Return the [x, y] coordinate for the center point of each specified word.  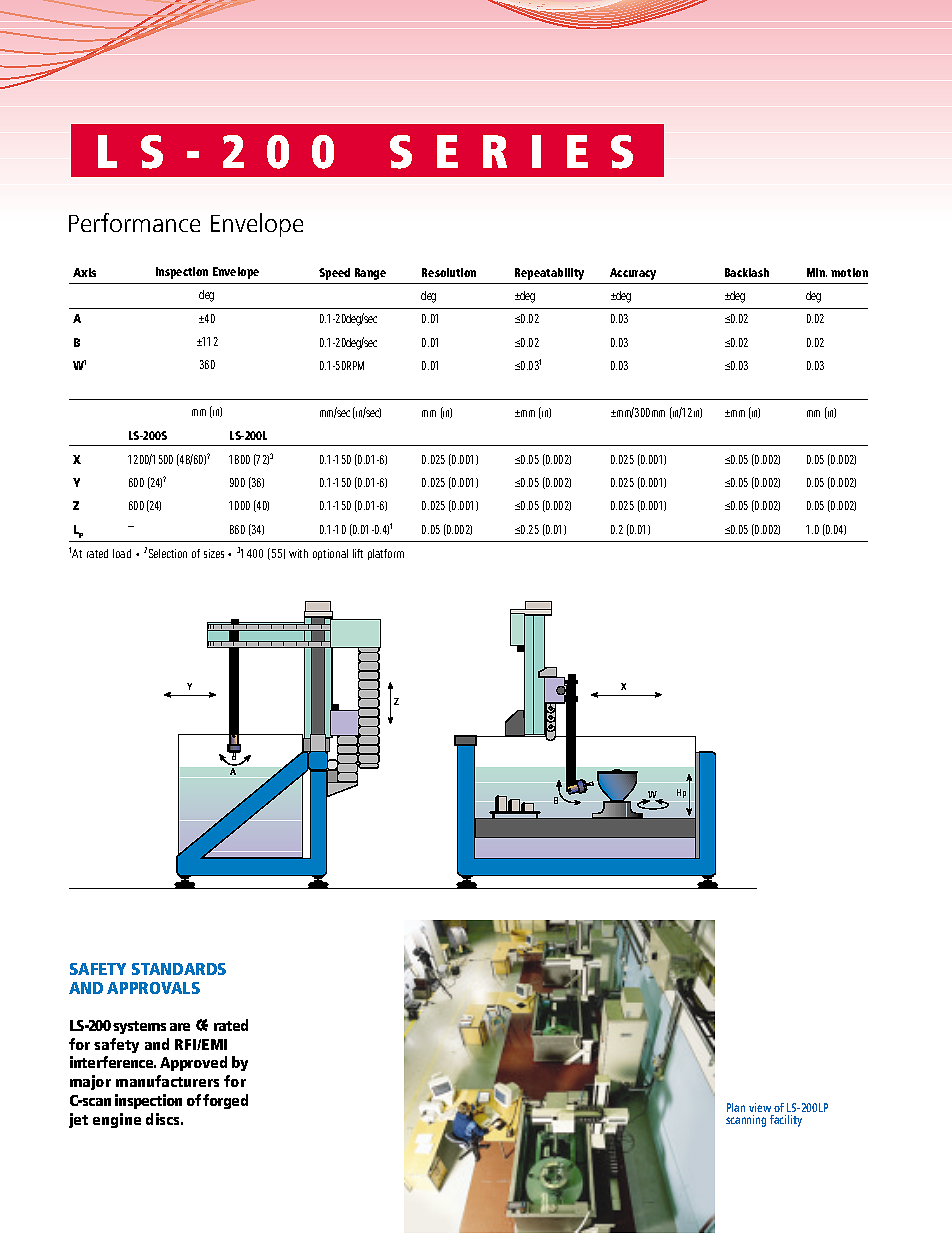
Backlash [747, 272]
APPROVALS [153, 988]
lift [358, 553]
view [760, 1107]
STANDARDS [179, 969]
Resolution [449, 272]
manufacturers [167, 1081]
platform [386, 554]
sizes [216, 553]
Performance [134, 222]
